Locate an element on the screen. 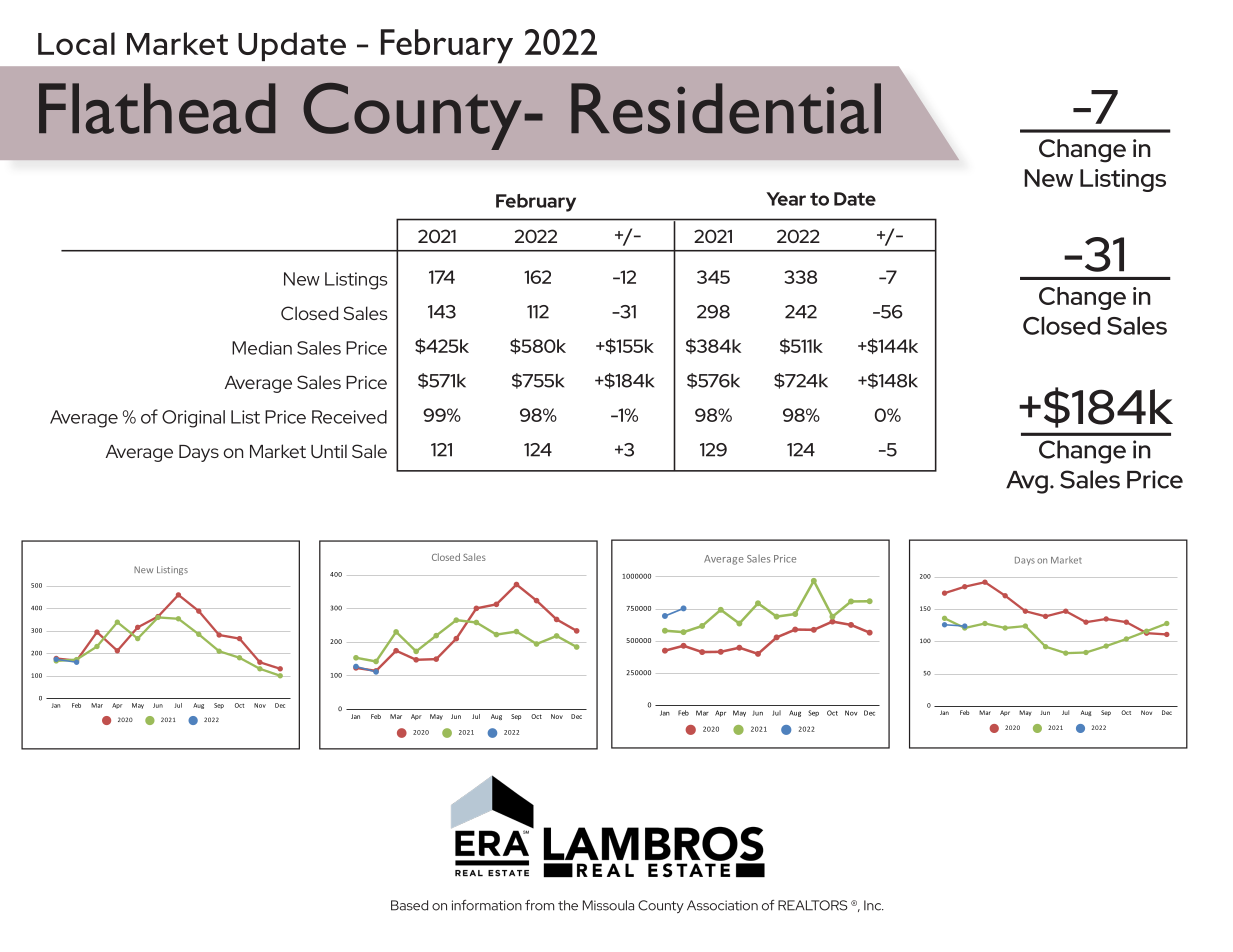 The height and width of the screenshot is (952, 1233). Year is located at coordinates (786, 199).
